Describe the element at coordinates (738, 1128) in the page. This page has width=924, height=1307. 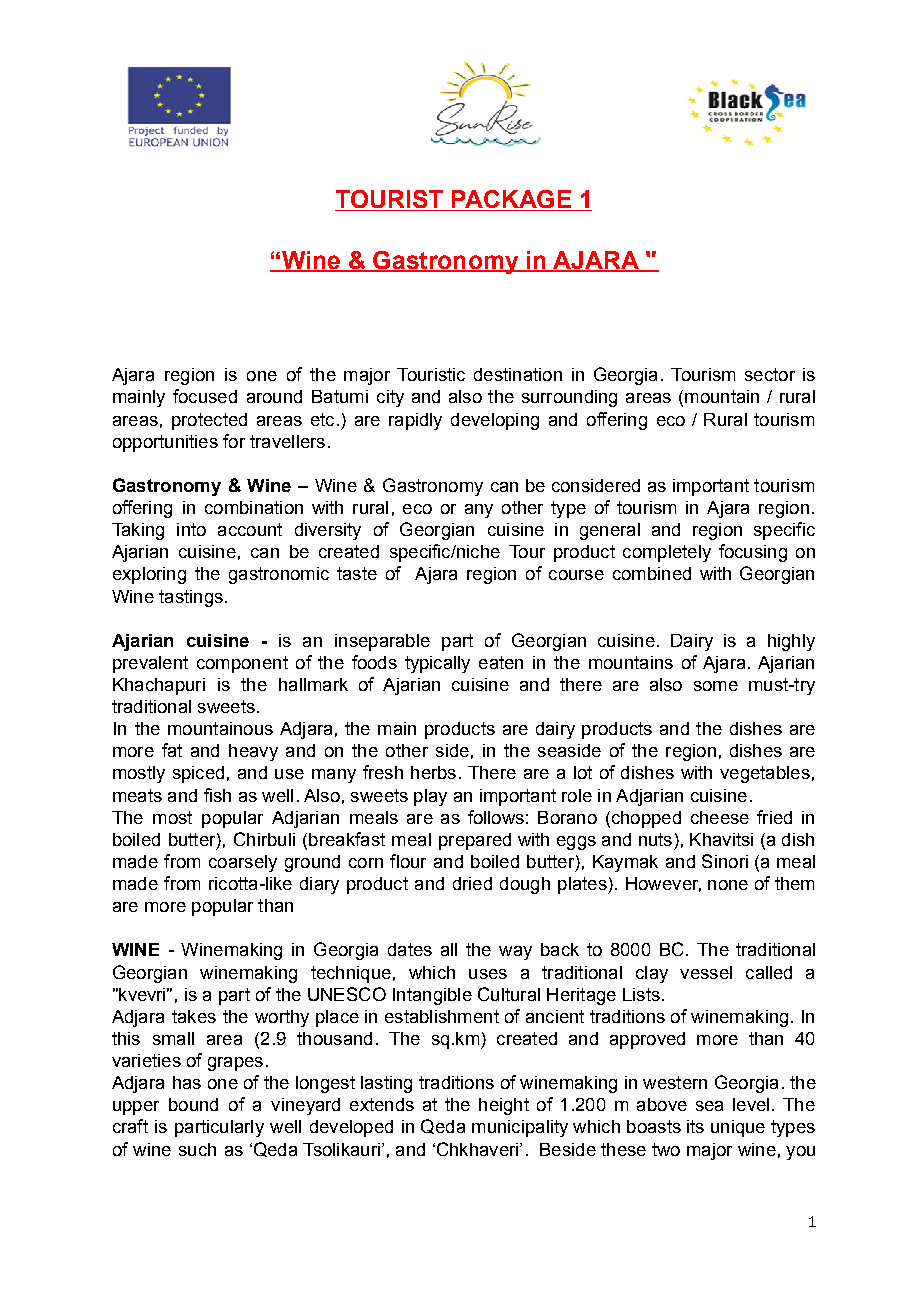
I see `unique` at that location.
